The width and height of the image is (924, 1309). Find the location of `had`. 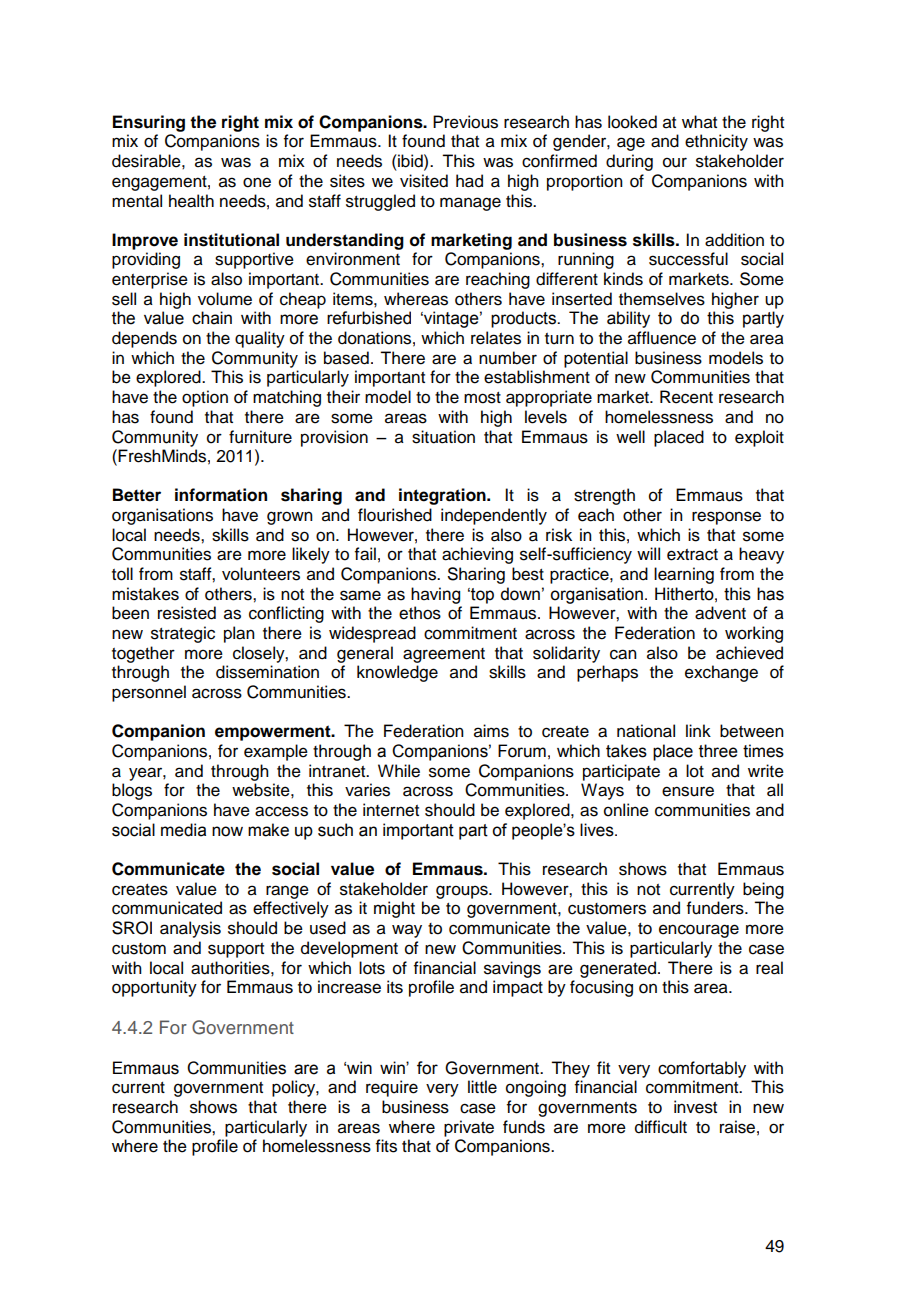

had is located at coordinates (469, 181).
